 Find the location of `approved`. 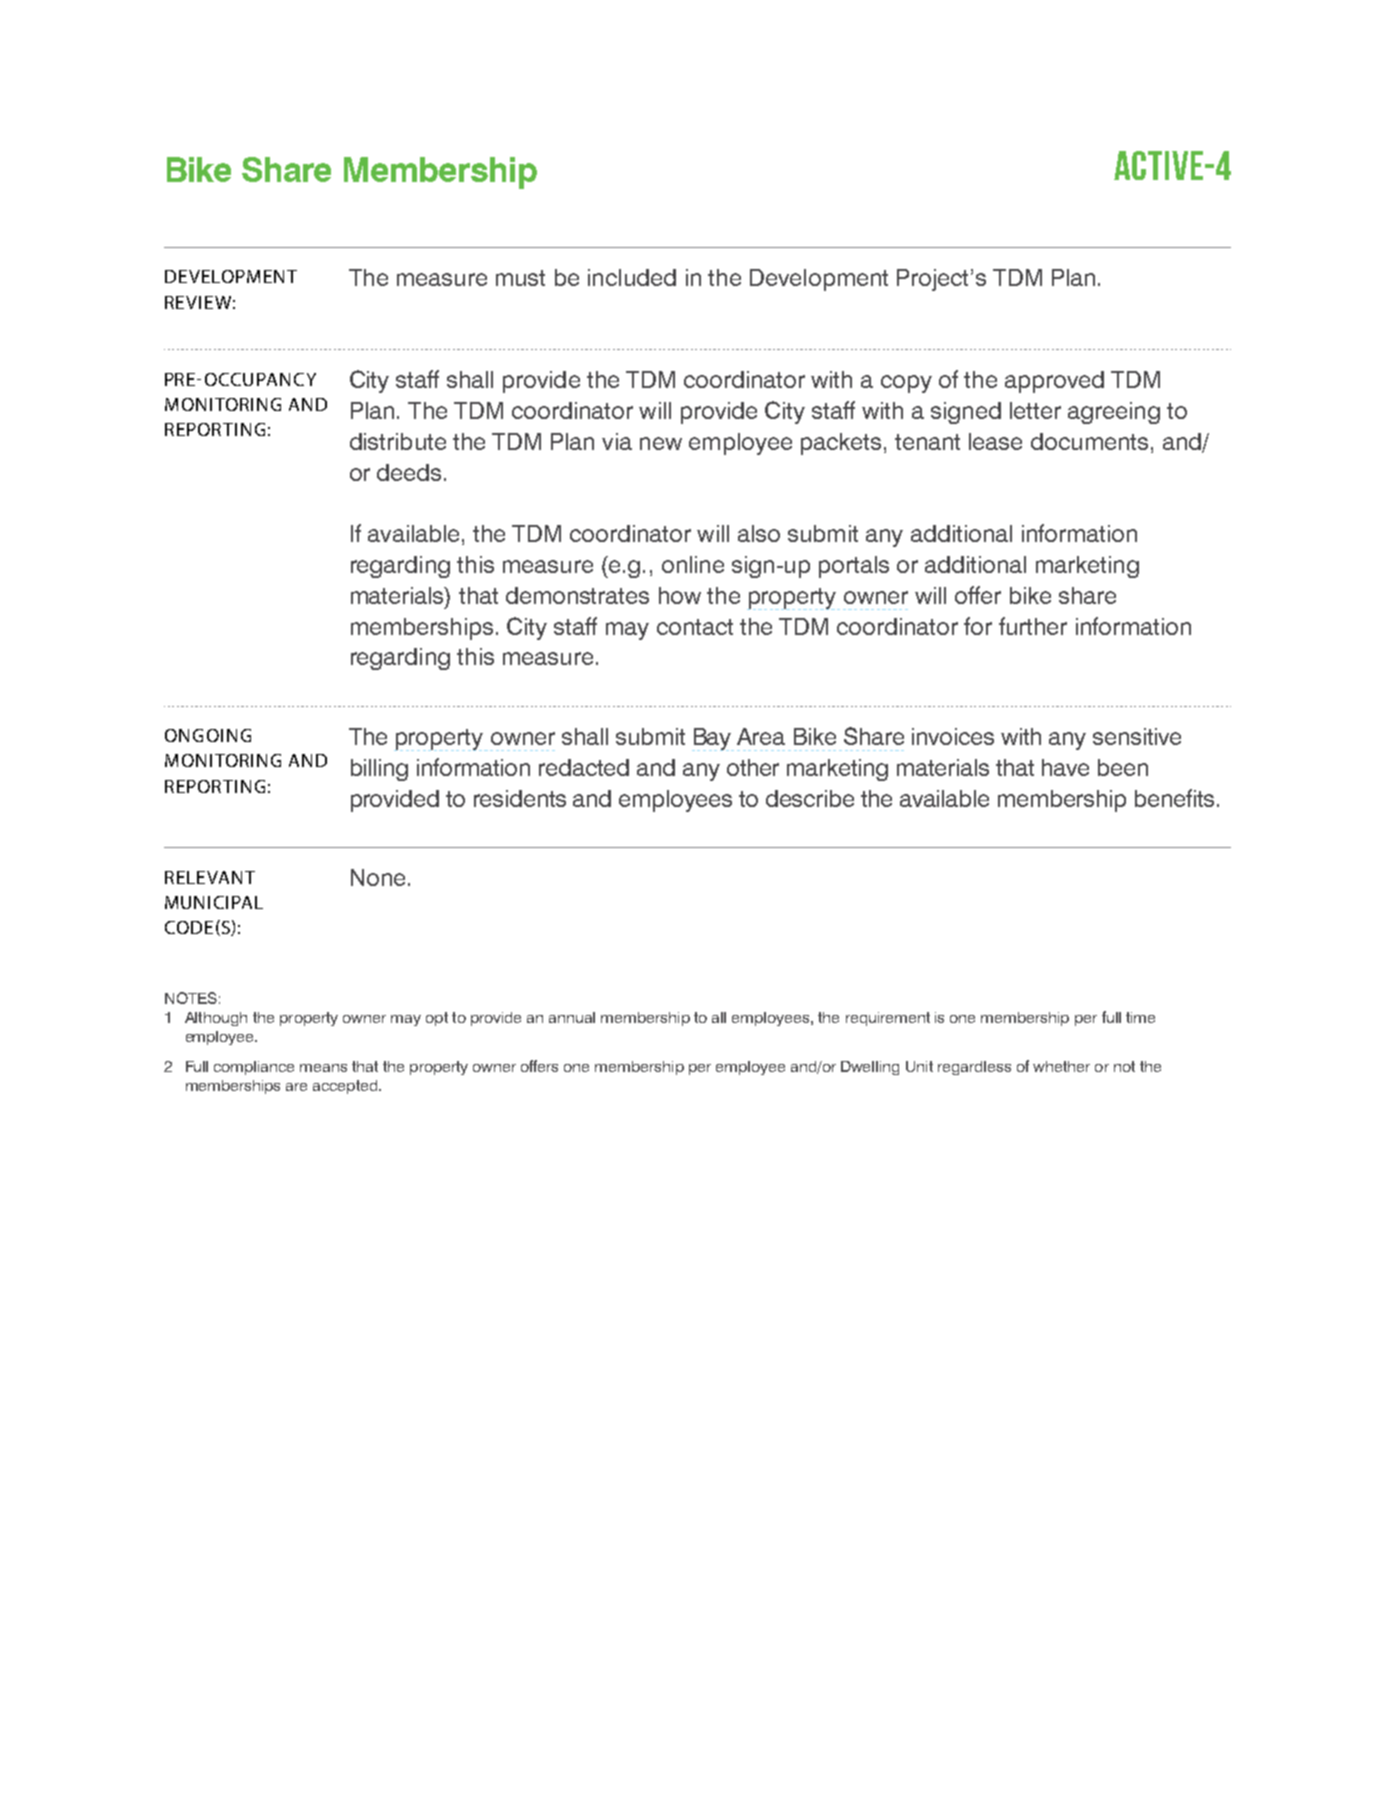

approved is located at coordinates (1054, 382).
